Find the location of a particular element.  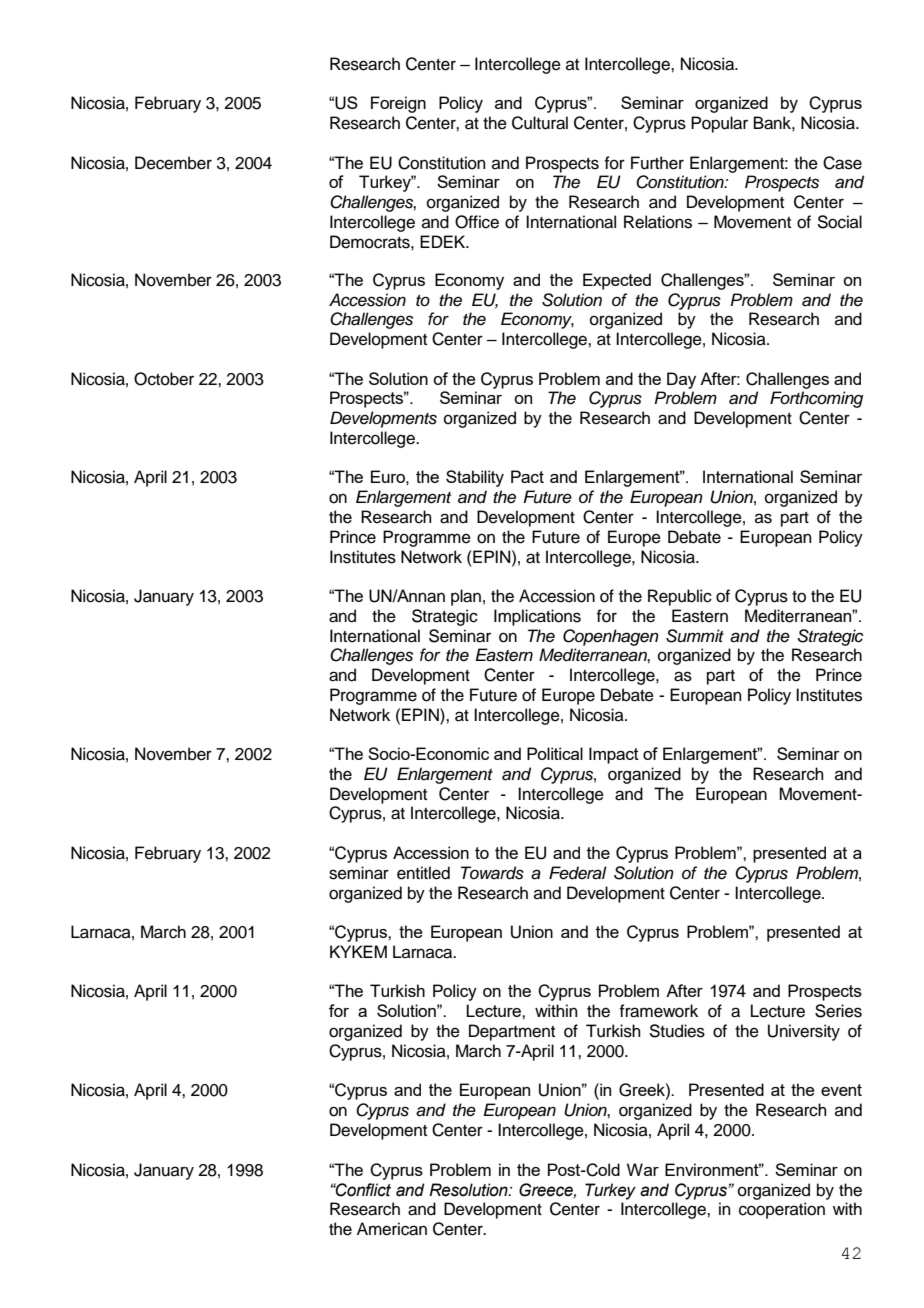

Cultural is located at coordinates (540, 123).
